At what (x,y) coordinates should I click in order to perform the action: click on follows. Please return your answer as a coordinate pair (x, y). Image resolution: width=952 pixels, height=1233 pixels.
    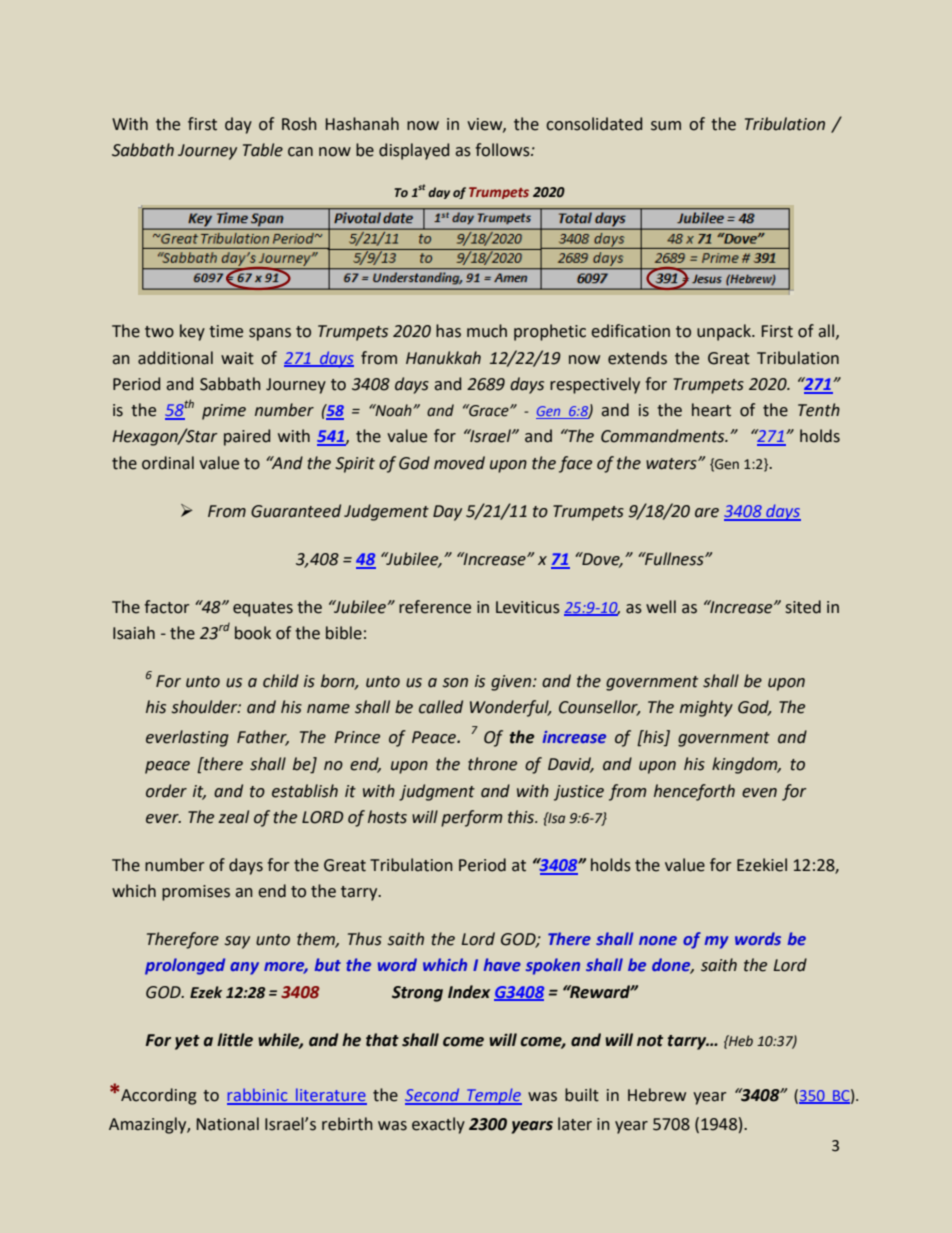
    Looking at the image, I should click on (503, 150).
